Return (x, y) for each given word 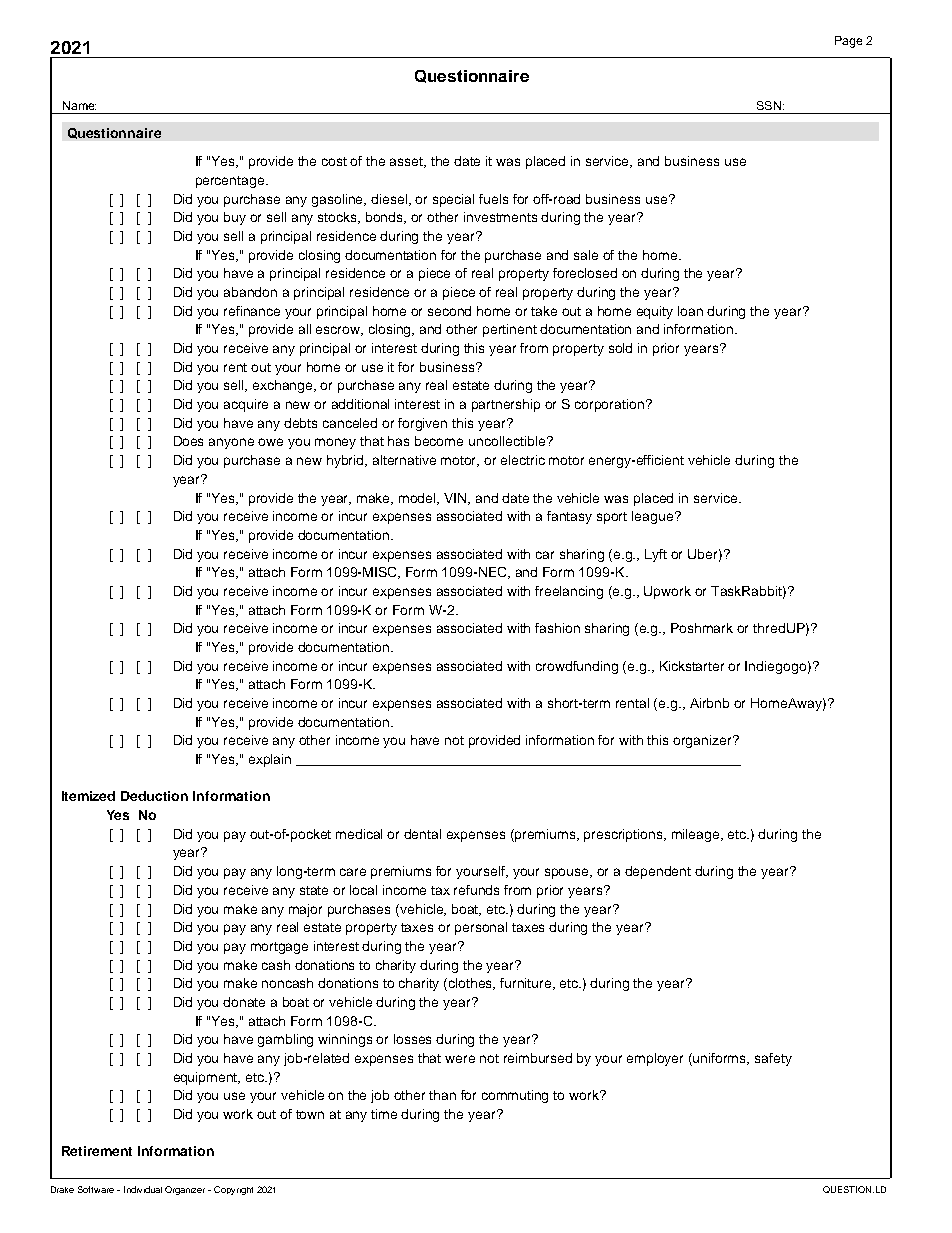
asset (408, 162)
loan (690, 311)
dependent (658, 872)
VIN (457, 499)
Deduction (154, 796)
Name (79, 105)
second (449, 311)
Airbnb (709, 703)
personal (481, 928)
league (654, 517)
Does (188, 441)
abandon (250, 292)
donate (244, 1002)
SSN (769, 105)
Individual (143, 1189)
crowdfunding (577, 667)
